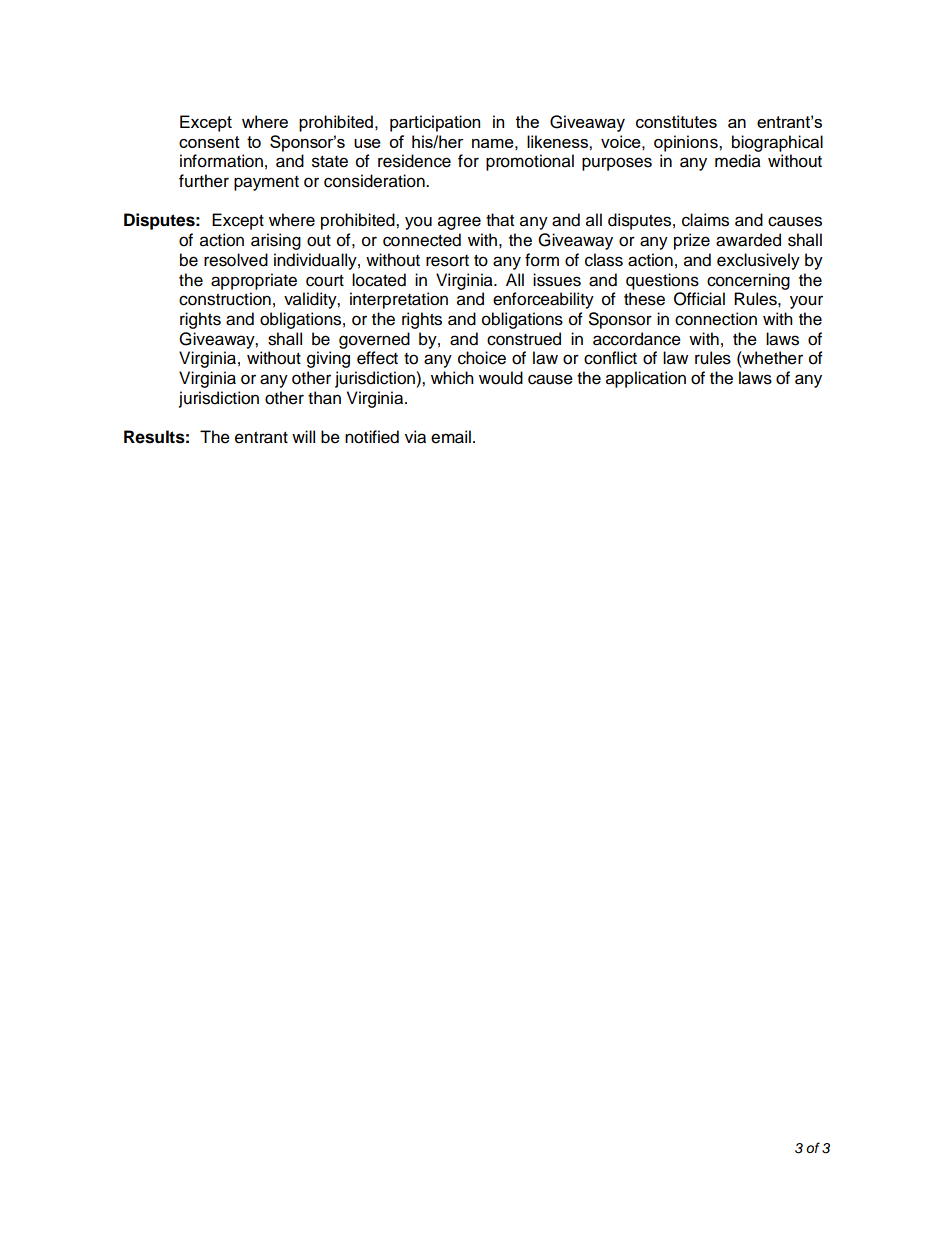  What do you see at coordinates (748, 281) in the image?
I see `concerning` at bounding box center [748, 281].
